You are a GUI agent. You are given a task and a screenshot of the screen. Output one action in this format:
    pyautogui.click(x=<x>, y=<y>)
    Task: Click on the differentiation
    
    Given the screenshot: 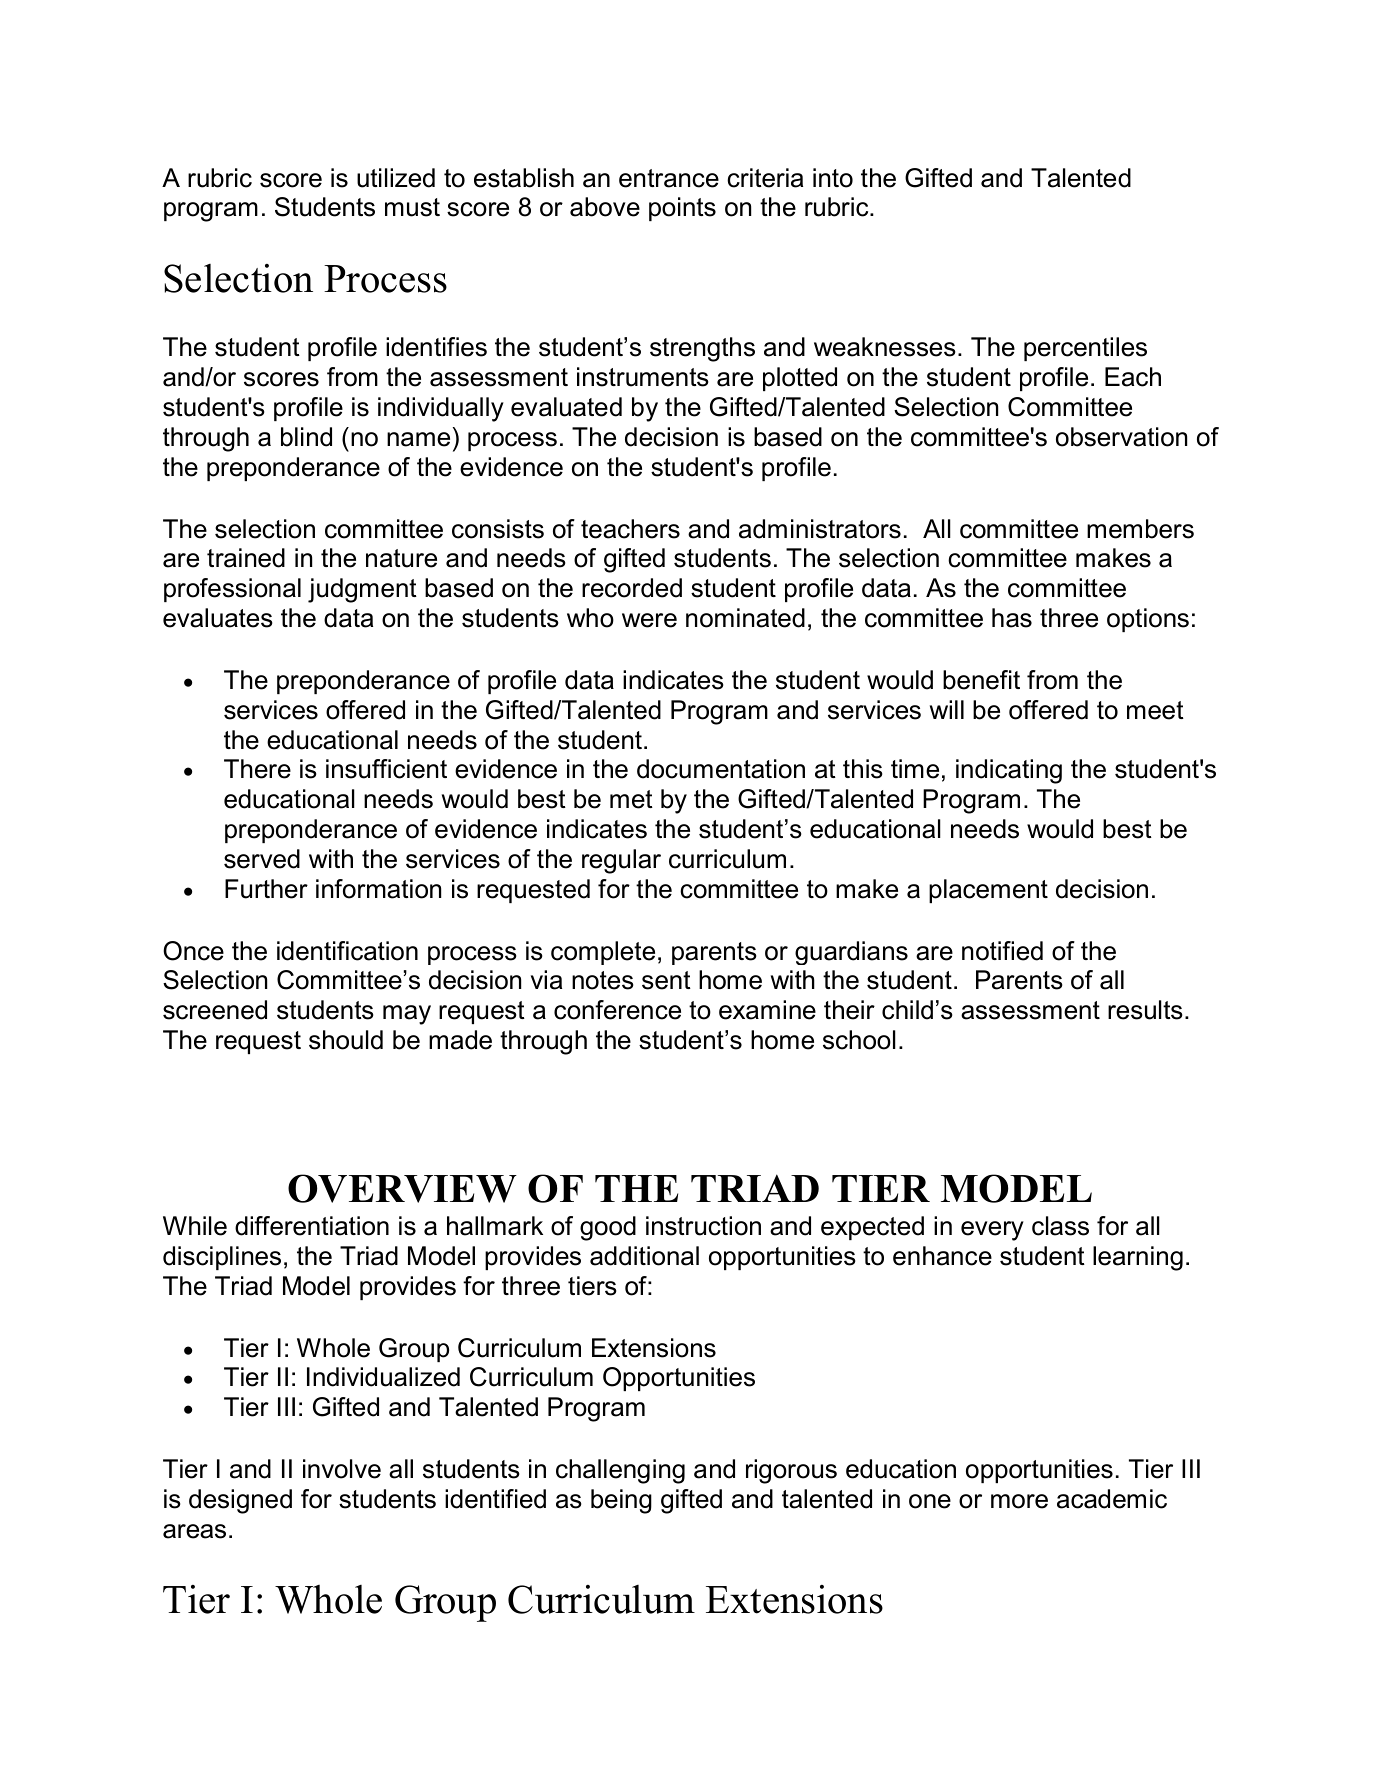 What is the action you would take?
    pyautogui.click(x=312, y=1226)
